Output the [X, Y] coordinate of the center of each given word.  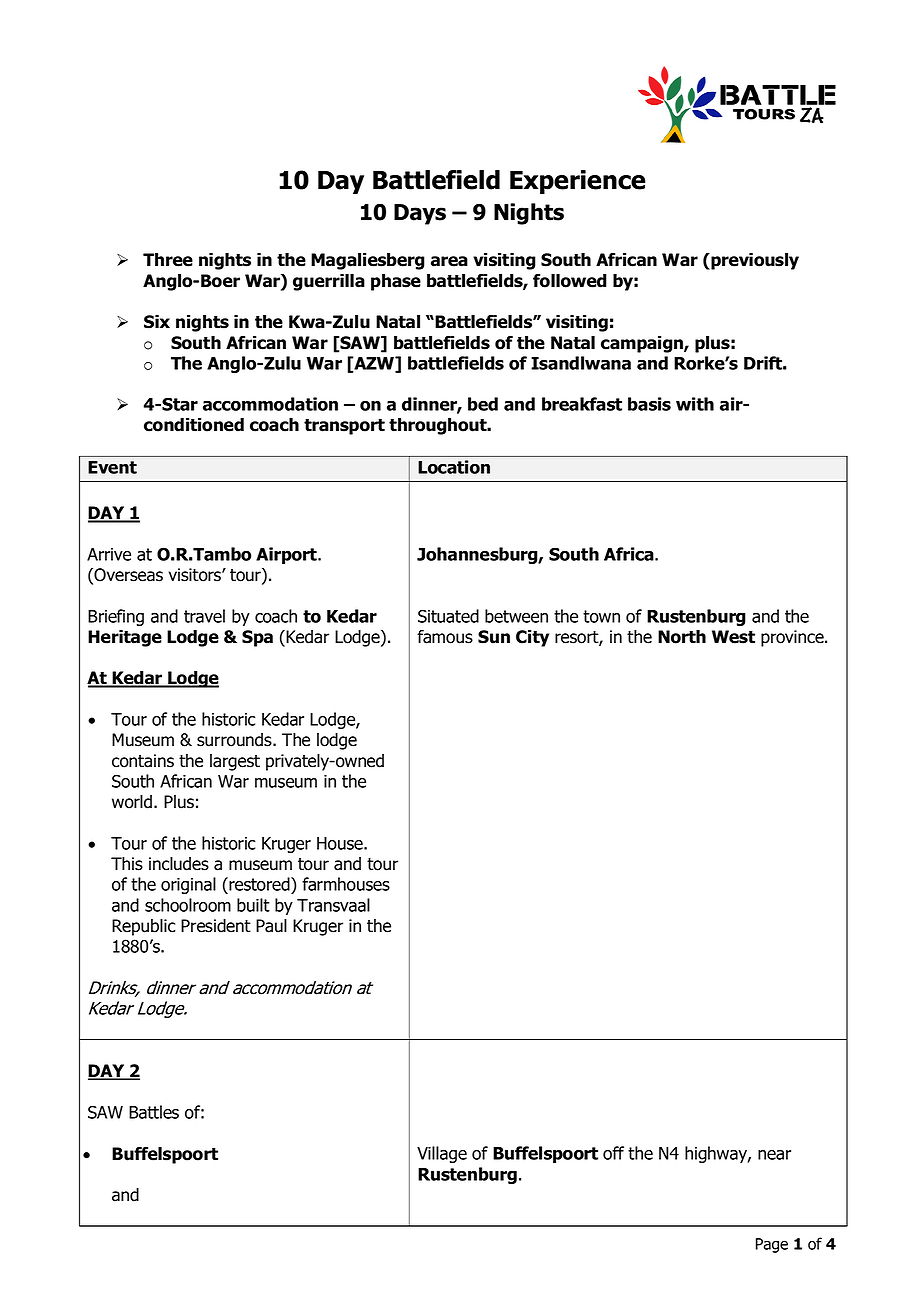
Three [168, 260]
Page [772, 1245]
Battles [154, 1112]
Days [420, 214]
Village [442, 1154]
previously [754, 261]
